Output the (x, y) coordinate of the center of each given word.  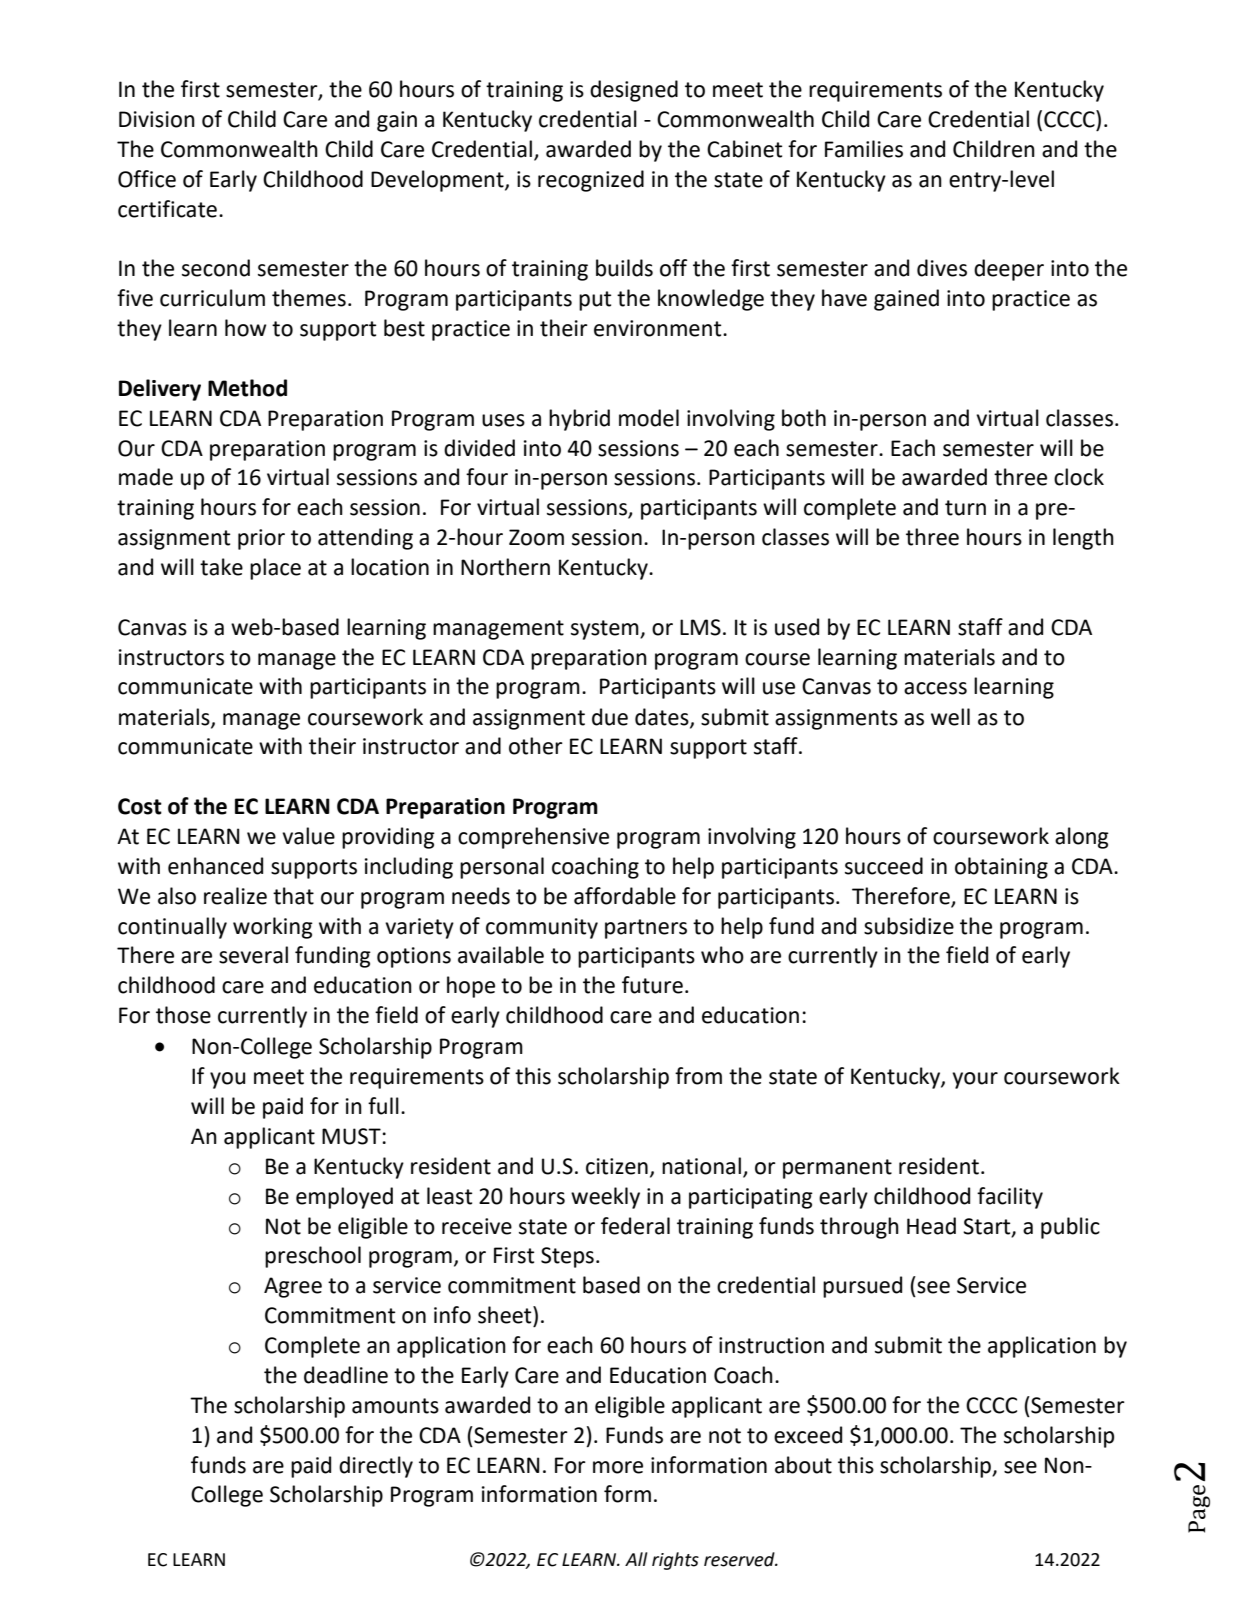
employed (344, 1198)
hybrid (579, 420)
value (308, 836)
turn (965, 508)
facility (1010, 1198)
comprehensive (533, 838)
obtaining (1001, 868)
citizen (617, 1166)
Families (864, 149)
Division (157, 119)
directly (376, 1467)
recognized (591, 181)
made (146, 477)
